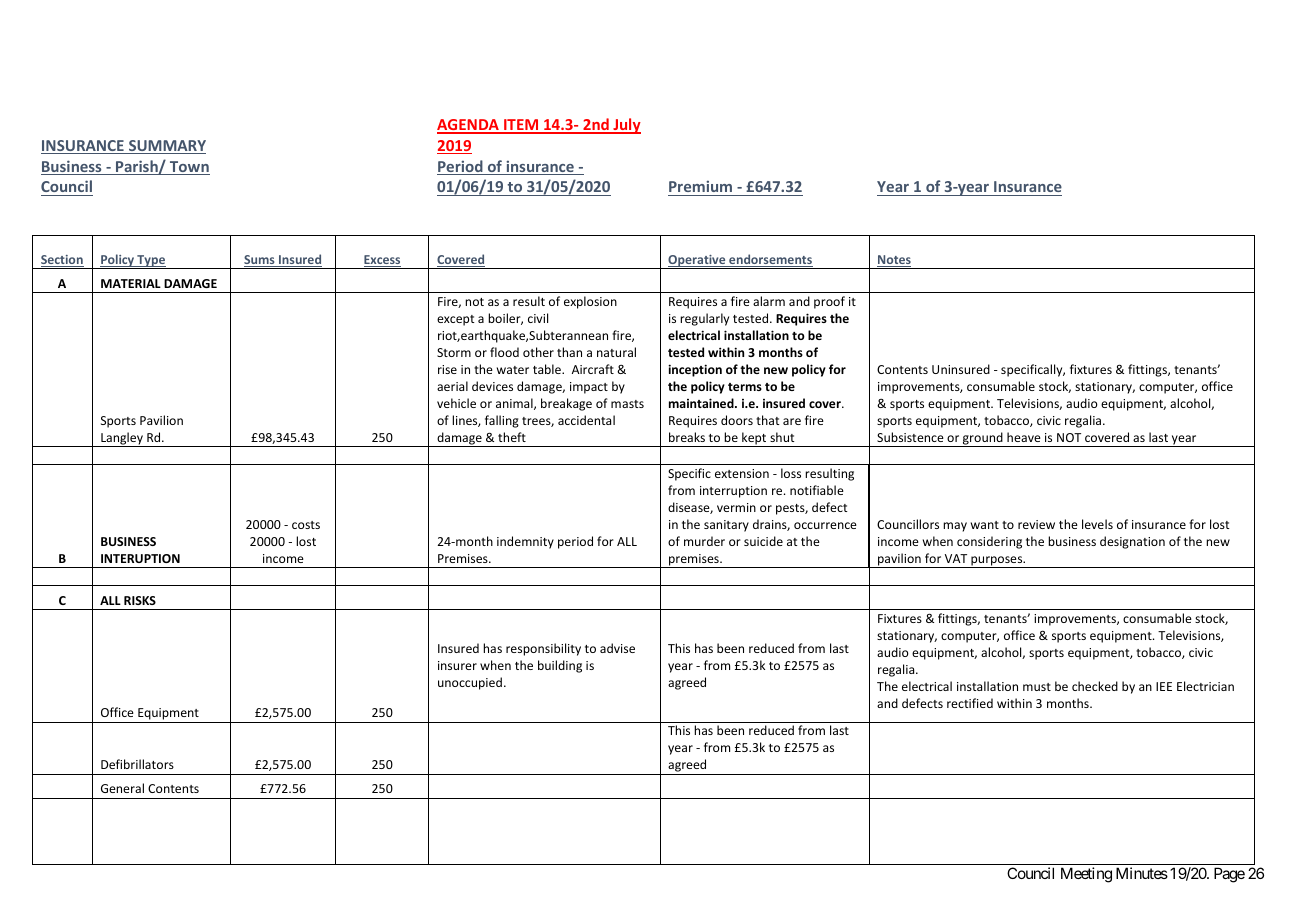 The width and height of the page is (1307, 924). Describe the element at coordinates (166, 147) in the page. I see `SUMMARY` at that location.
